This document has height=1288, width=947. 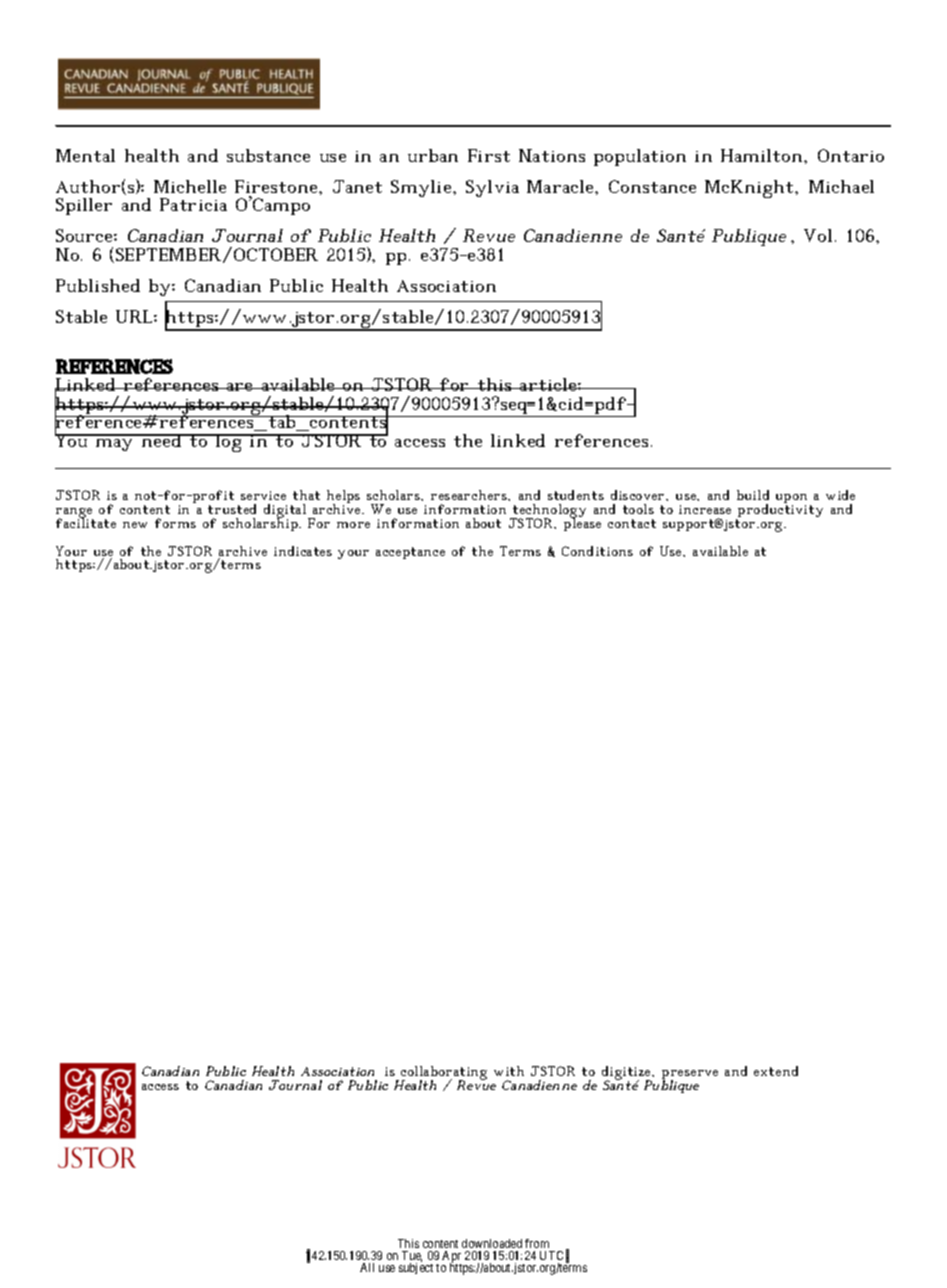 I want to click on Hamilton, so click(x=763, y=155).
